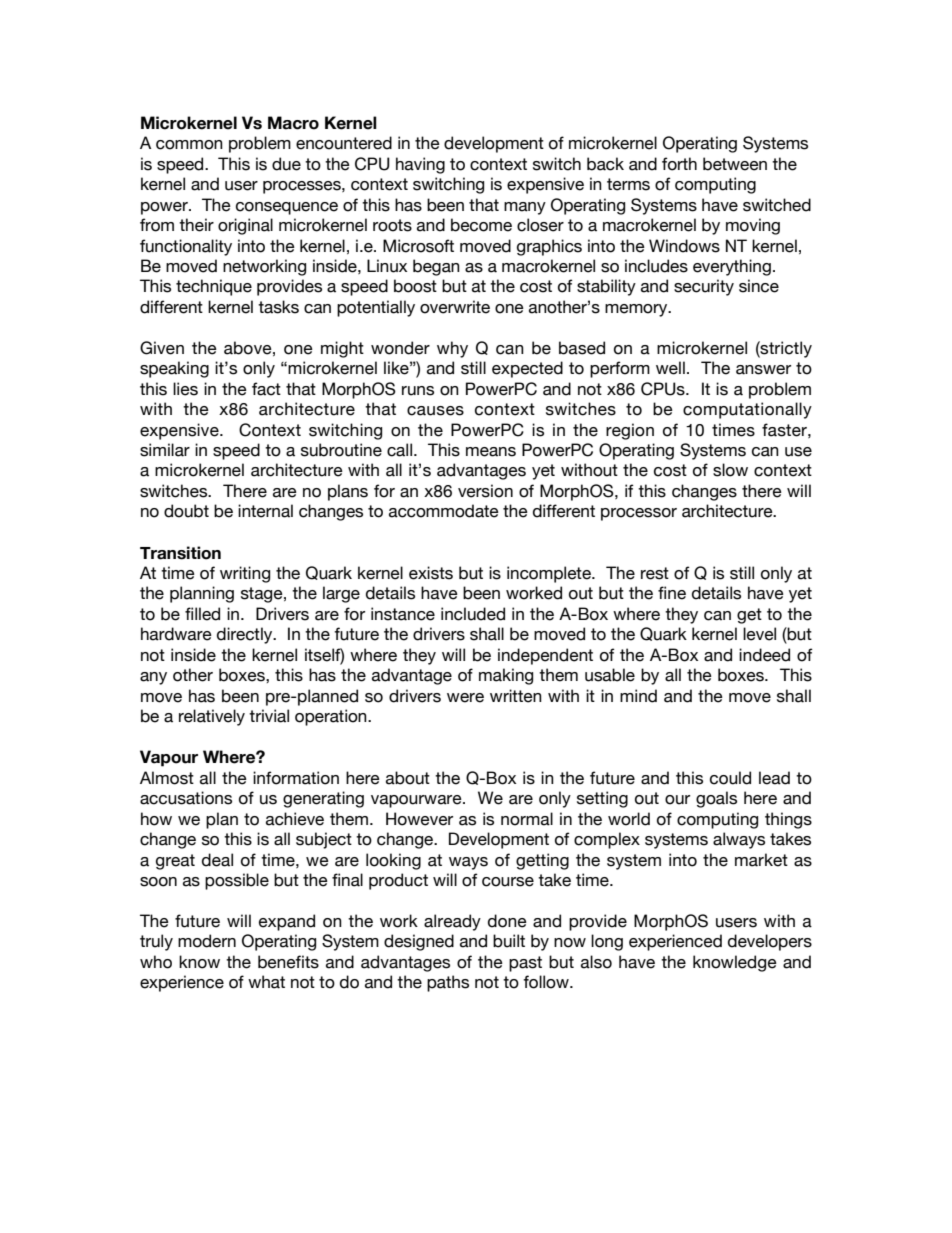 The height and width of the document is (1233, 952). I want to click on having, so click(420, 165).
